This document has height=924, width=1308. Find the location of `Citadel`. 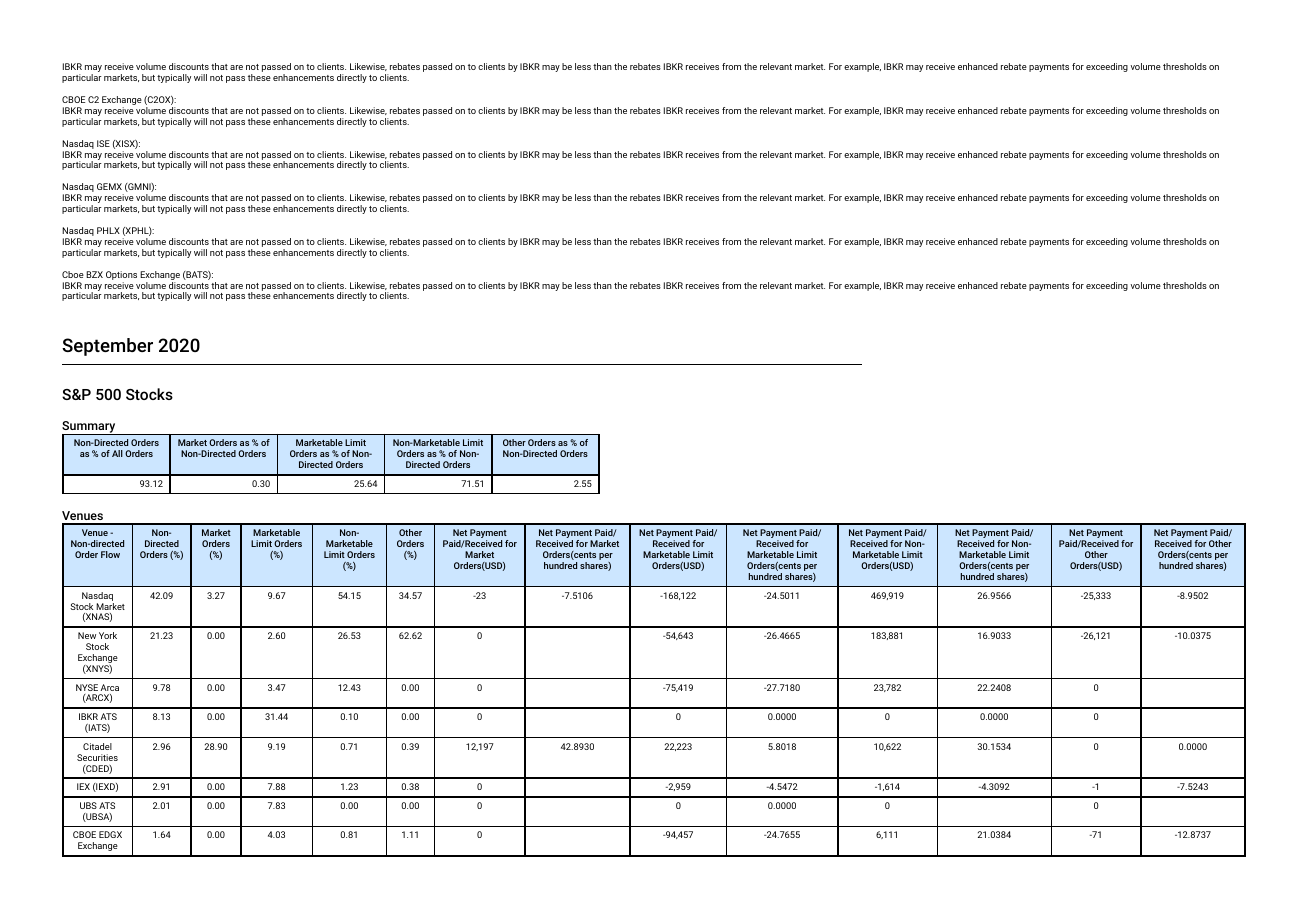

Citadel is located at coordinates (97, 746).
